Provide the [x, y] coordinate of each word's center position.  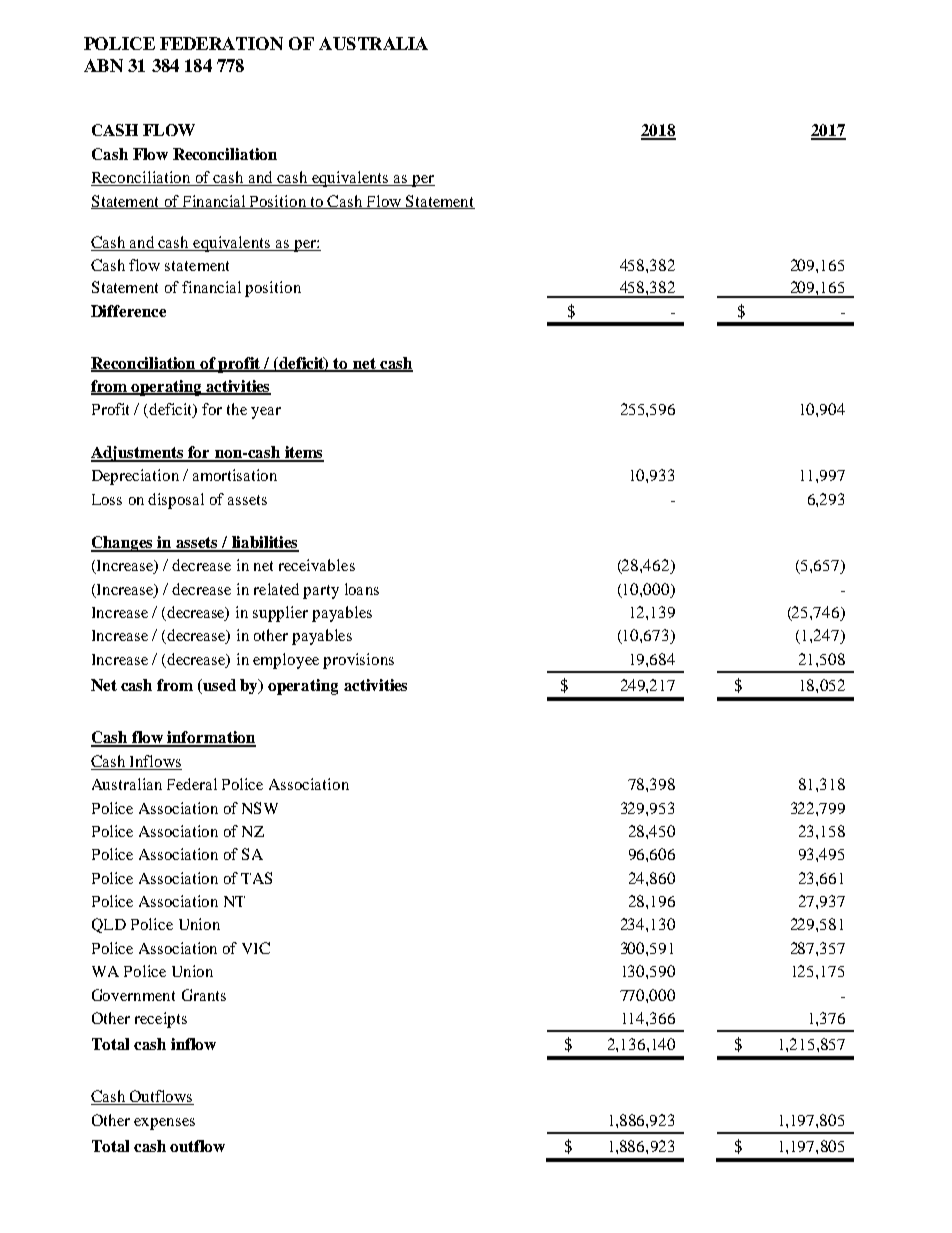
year [266, 413]
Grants [204, 995]
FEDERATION [221, 43]
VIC [256, 948]
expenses [164, 1124]
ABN [103, 65]
